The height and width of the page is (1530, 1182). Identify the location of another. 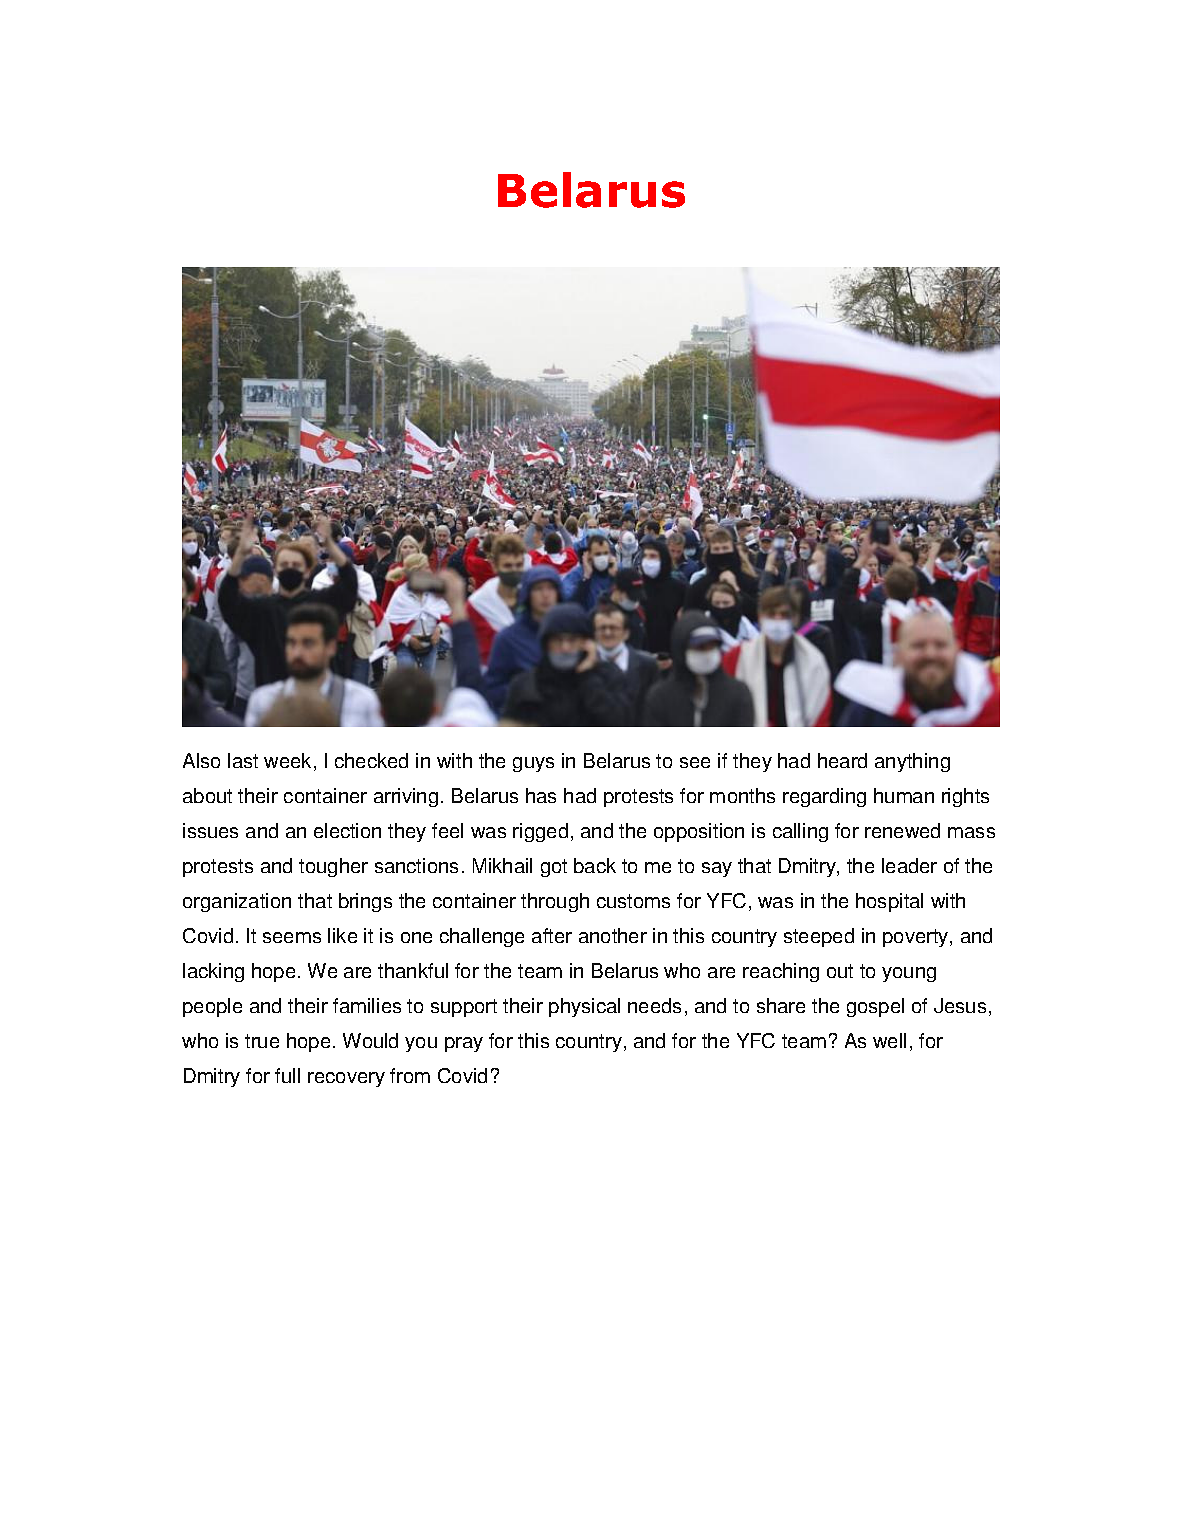
(613, 935).
